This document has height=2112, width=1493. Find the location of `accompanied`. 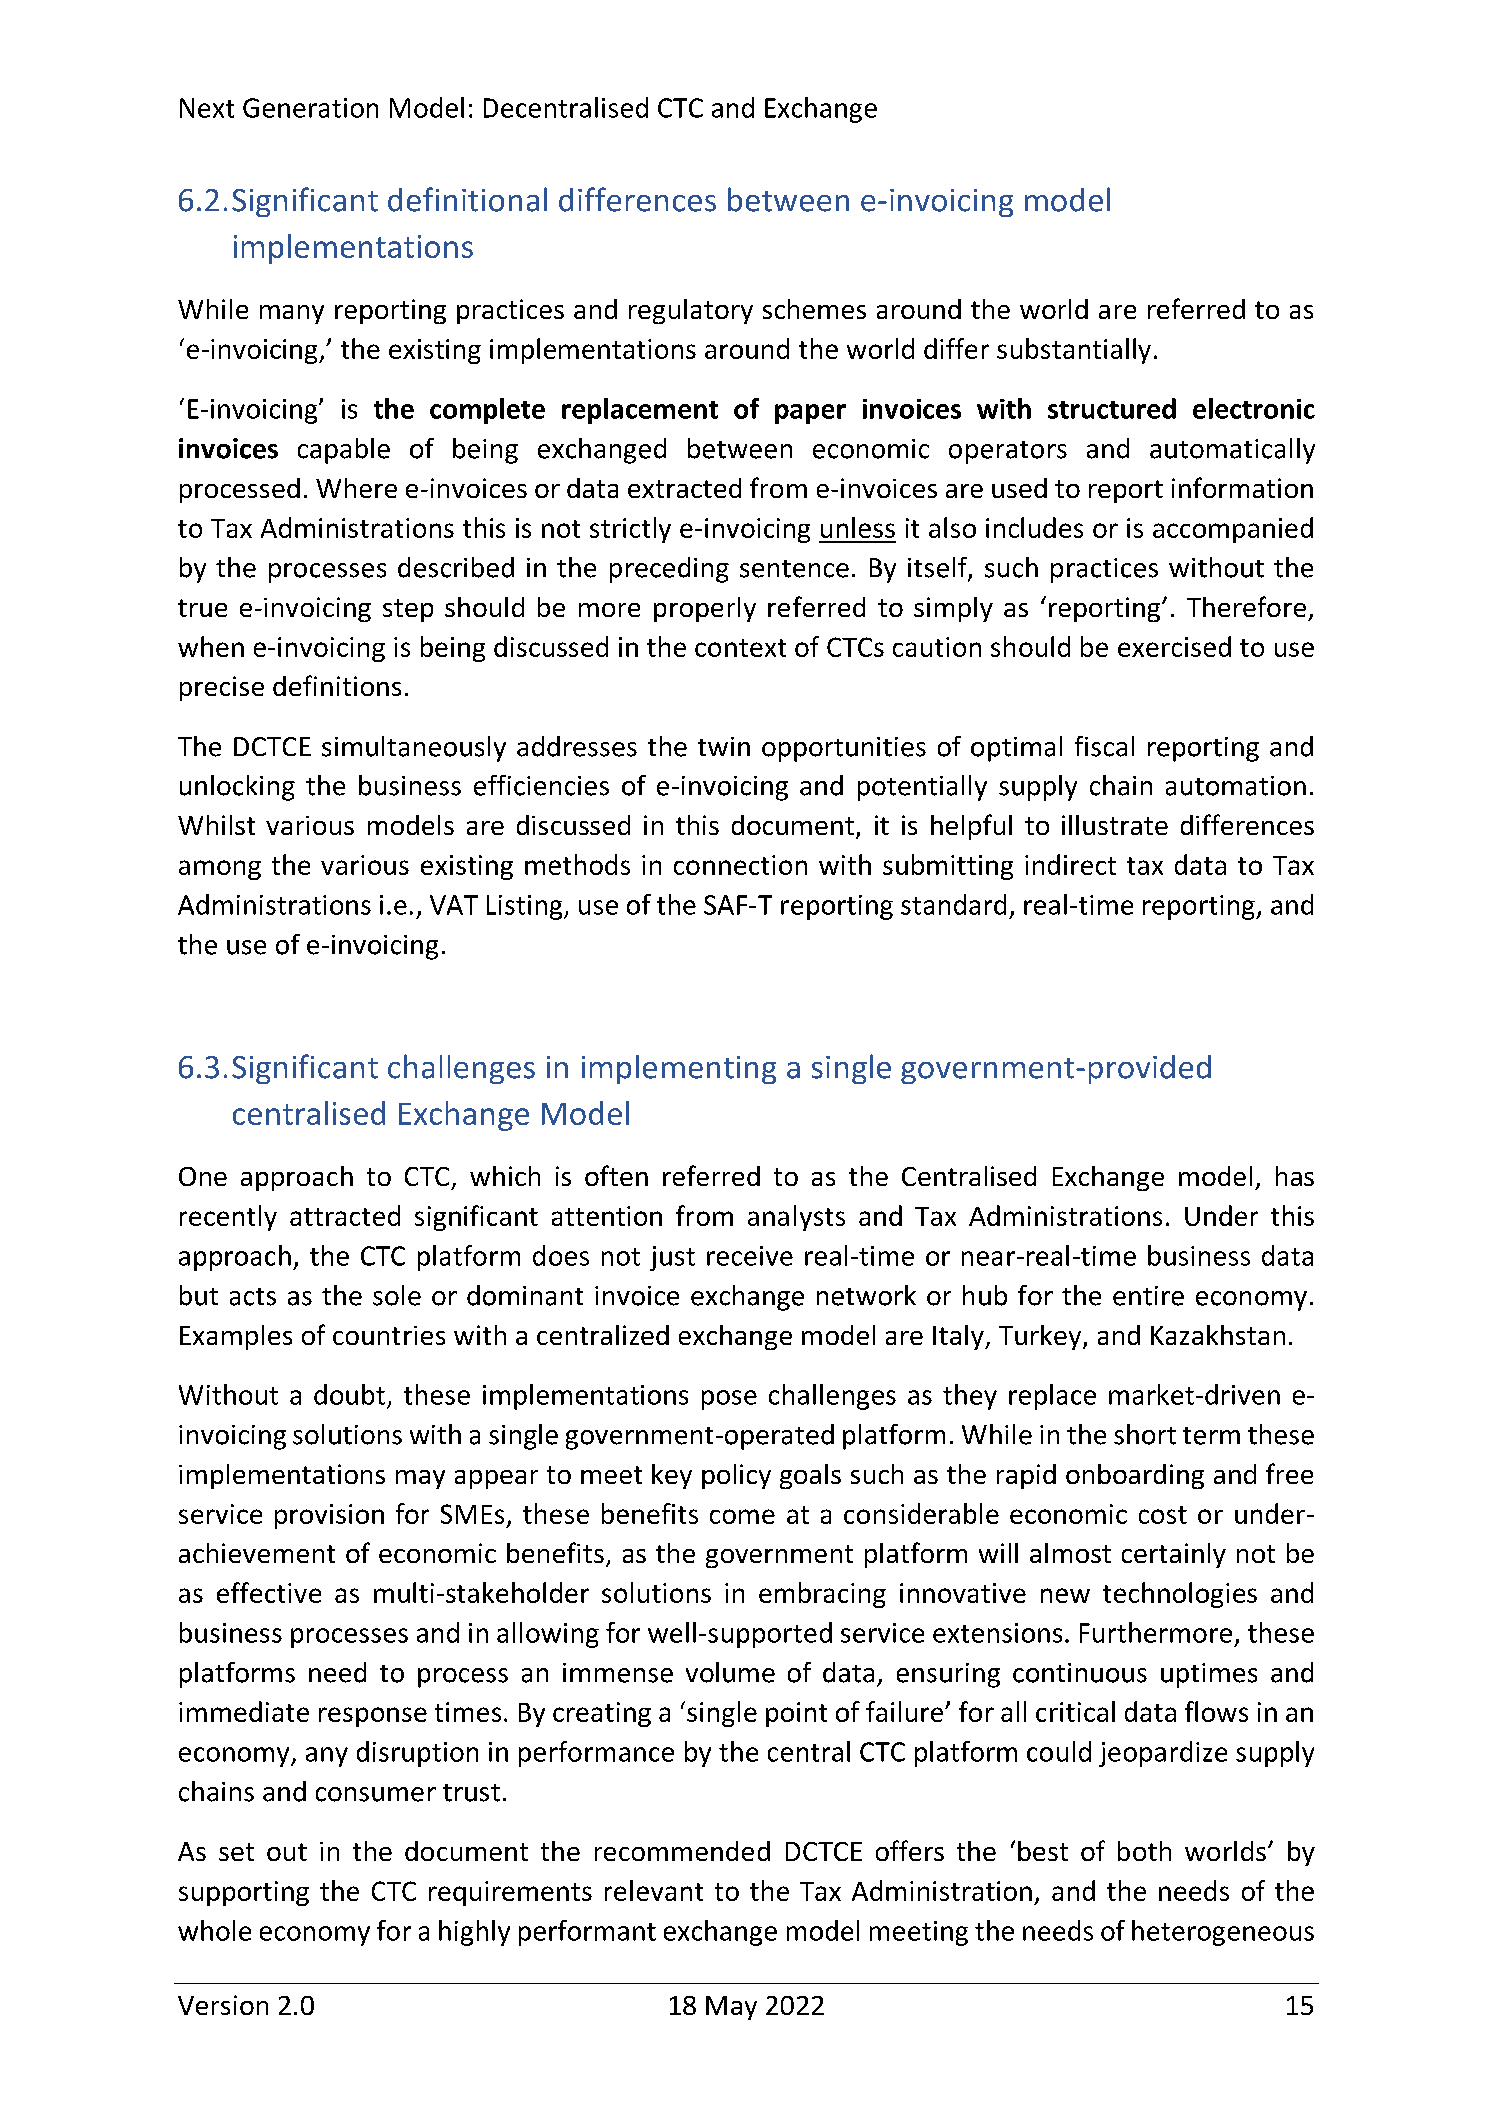

accompanied is located at coordinates (1233, 530).
